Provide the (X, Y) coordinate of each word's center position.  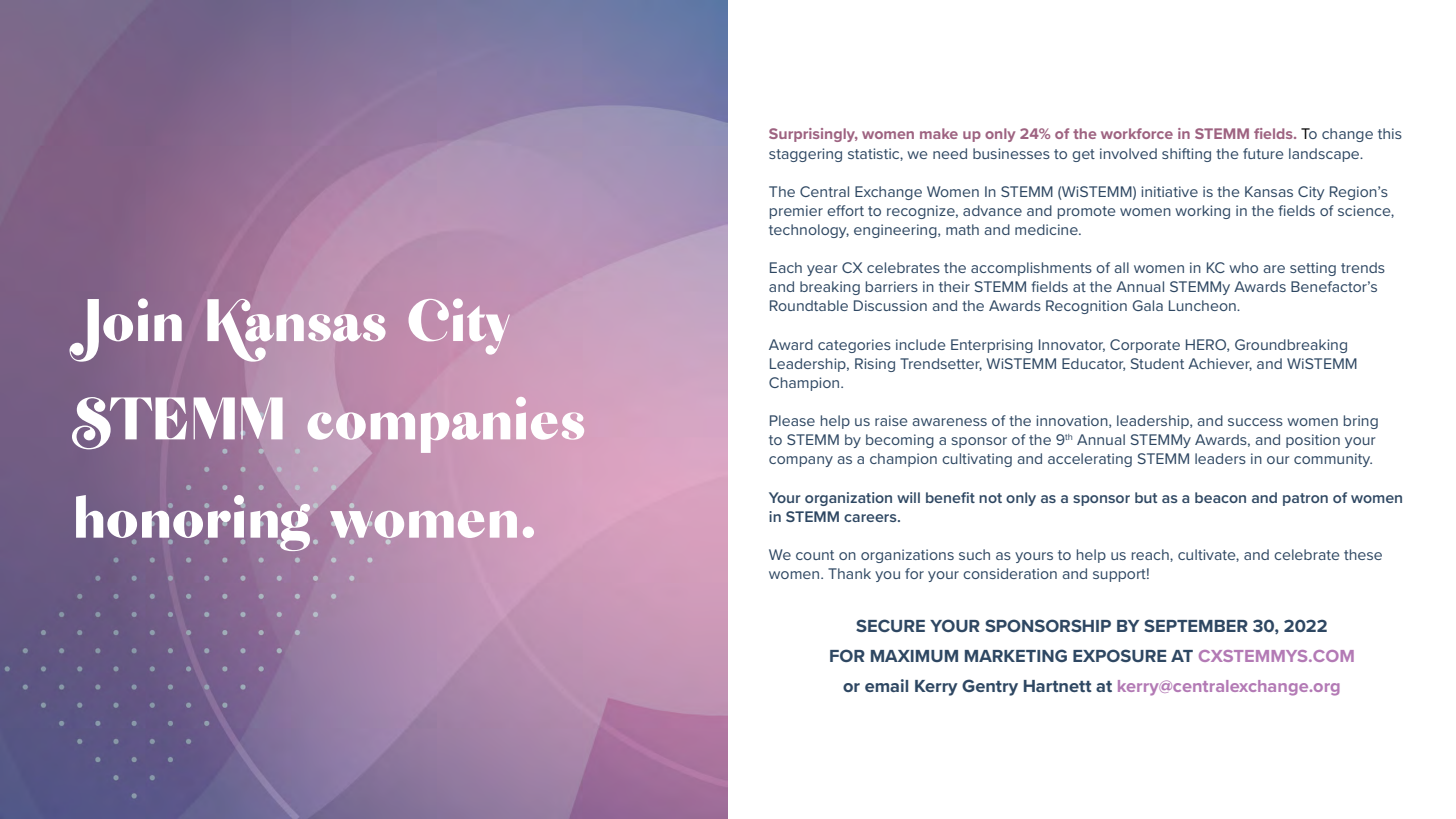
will (908, 497)
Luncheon (1203, 305)
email (886, 685)
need (950, 153)
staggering (805, 155)
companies (446, 425)
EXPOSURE (1119, 655)
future (1263, 153)
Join (125, 330)
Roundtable (809, 305)
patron (1305, 499)
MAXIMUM (914, 656)
